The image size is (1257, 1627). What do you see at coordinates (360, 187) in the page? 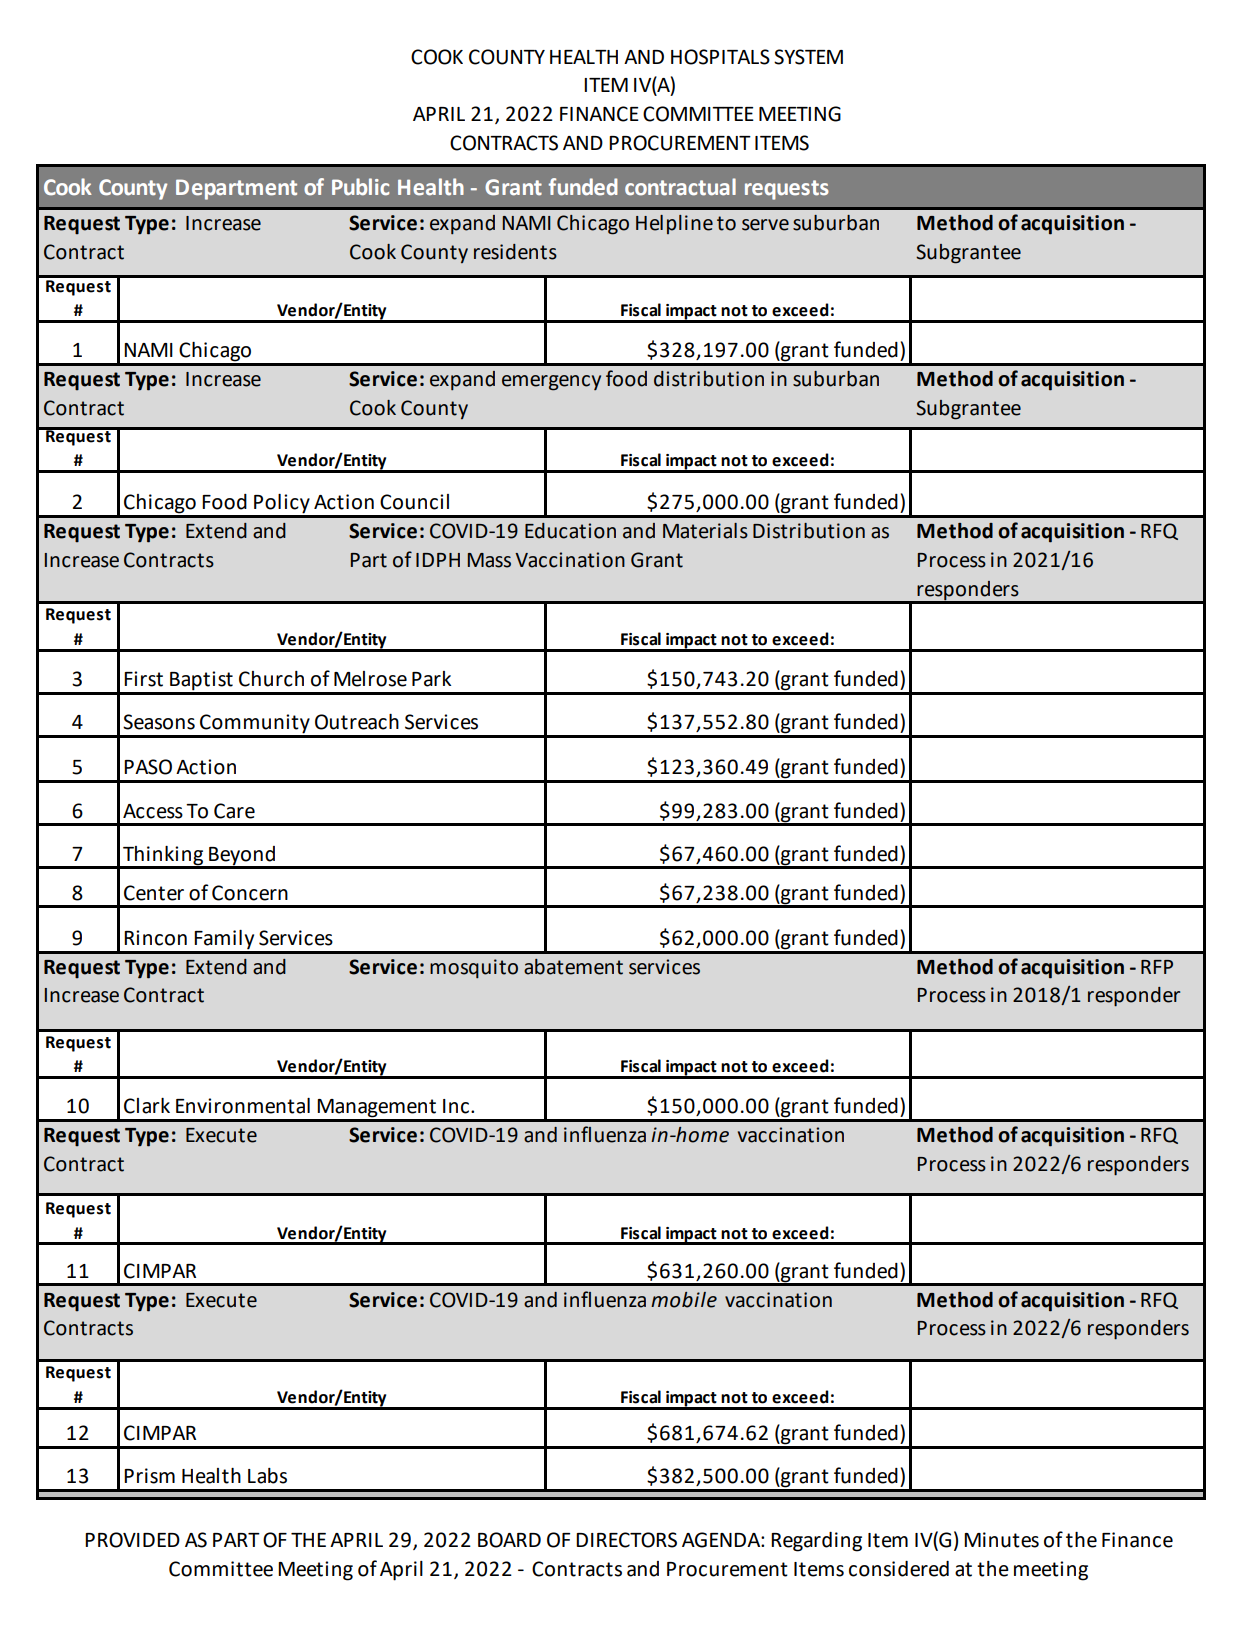
I see `Public` at bounding box center [360, 187].
